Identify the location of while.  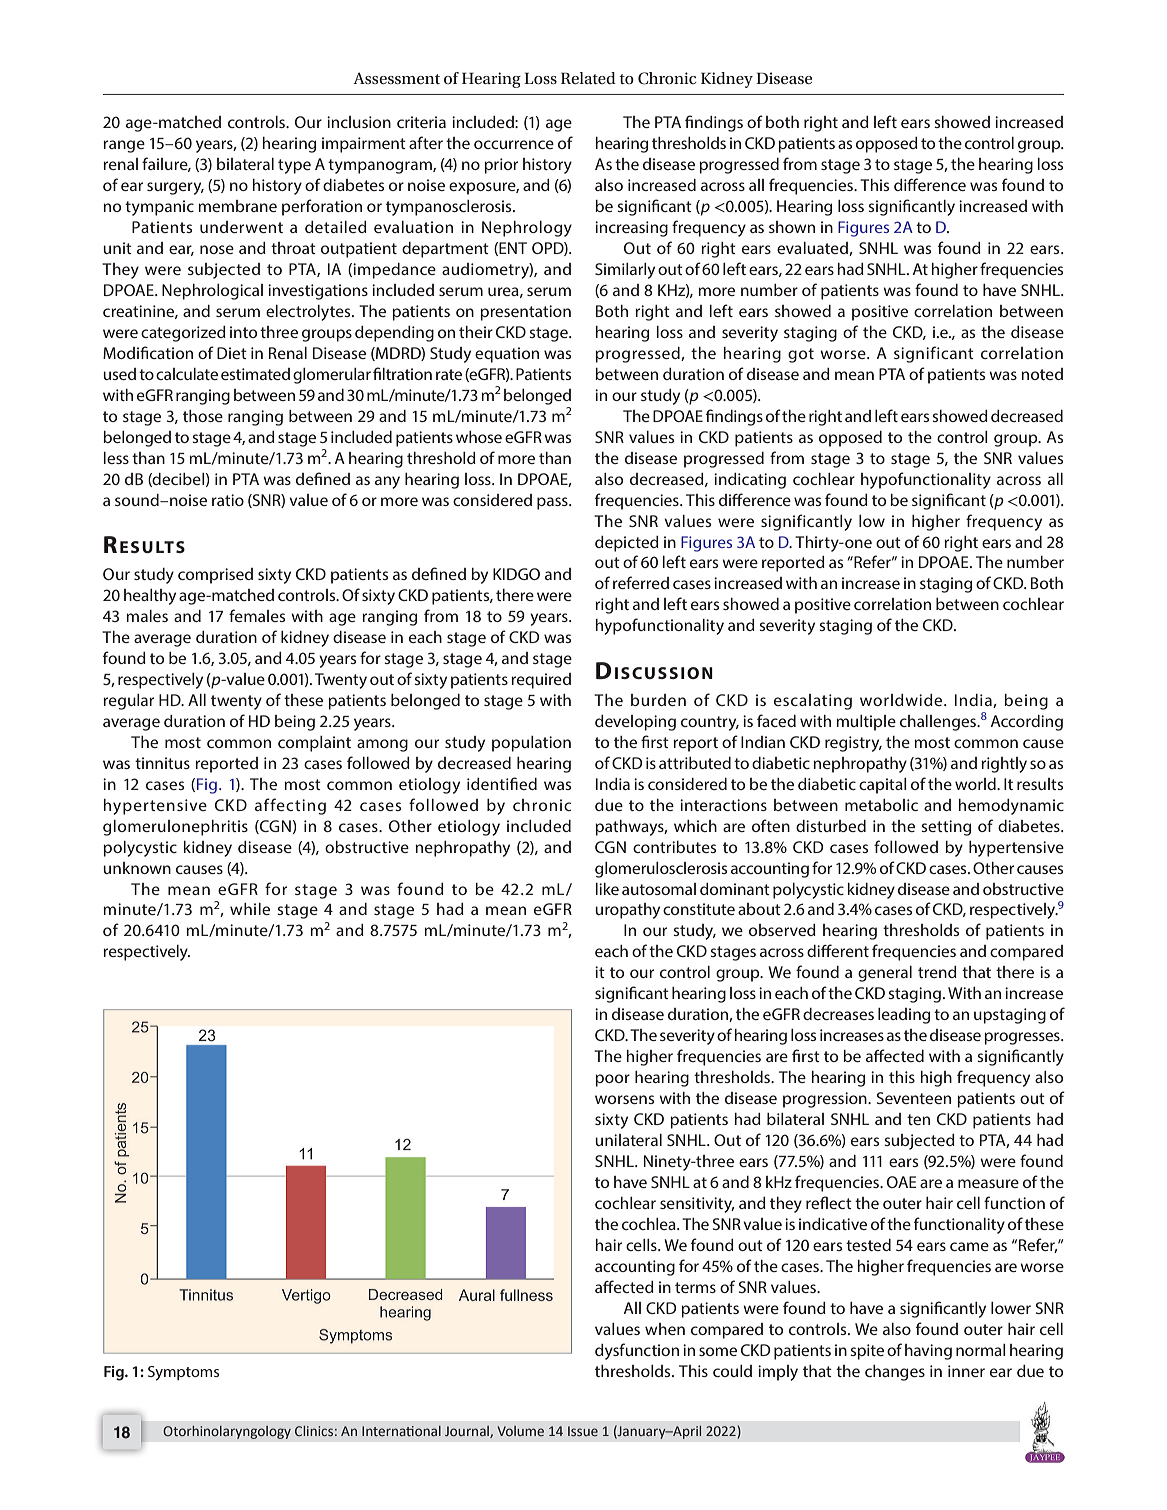
(250, 909).
